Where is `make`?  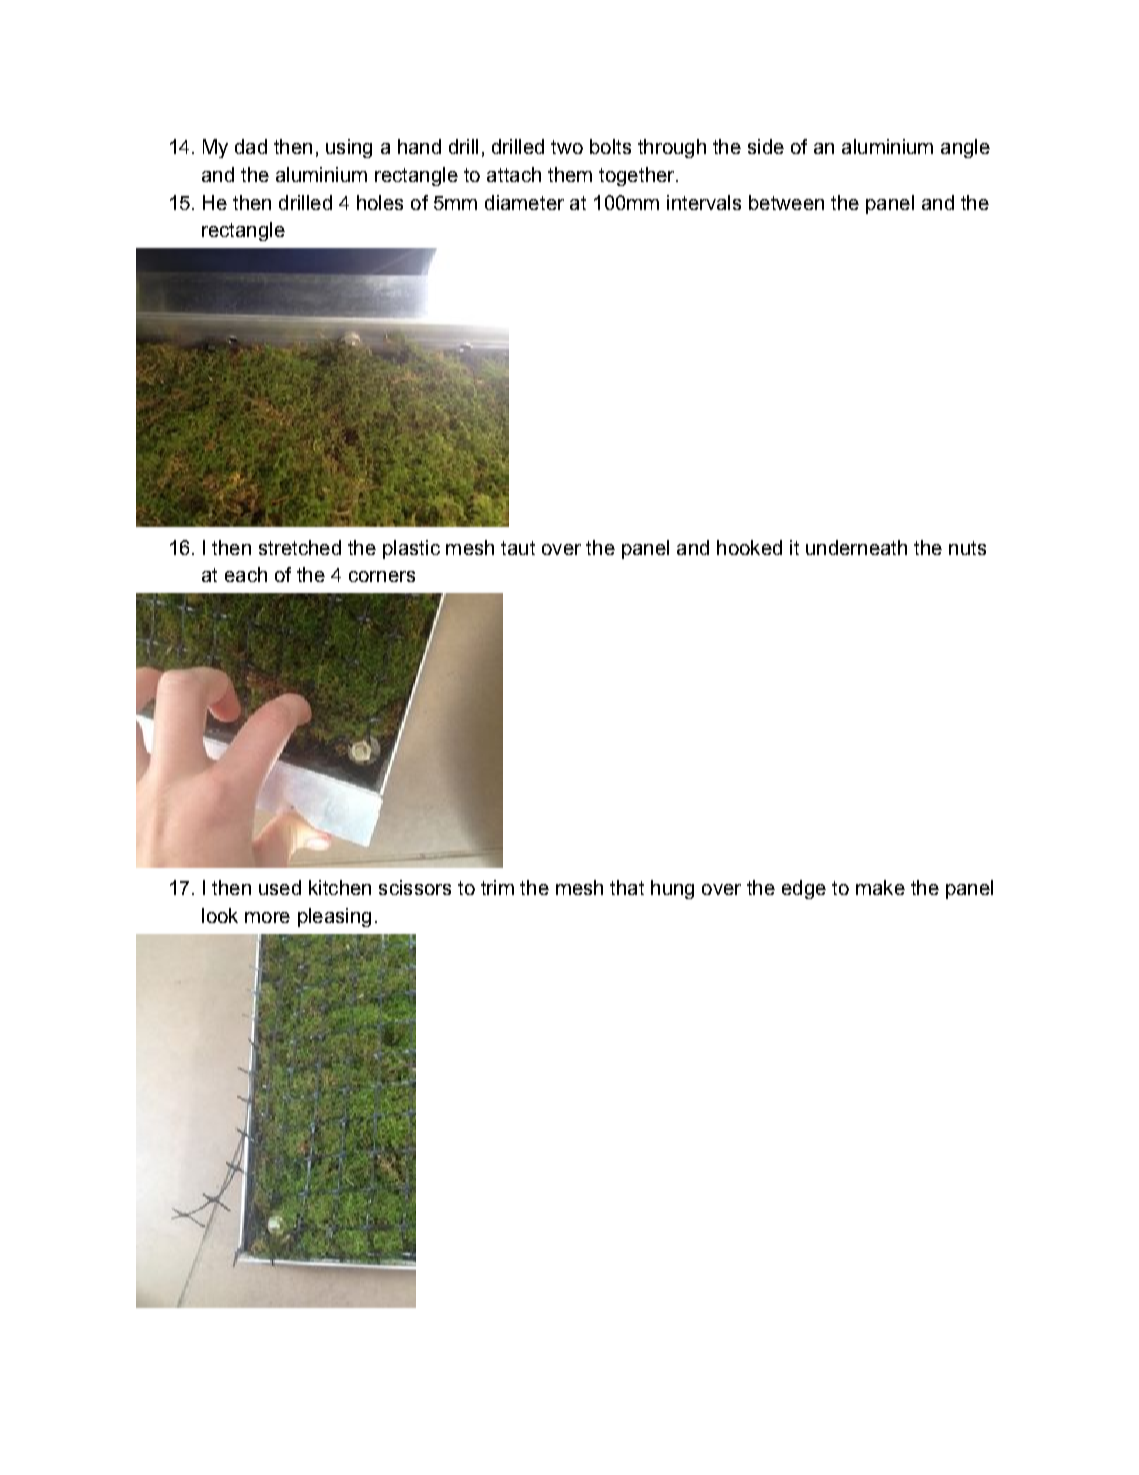
make is located at coordinates (880, 887).
